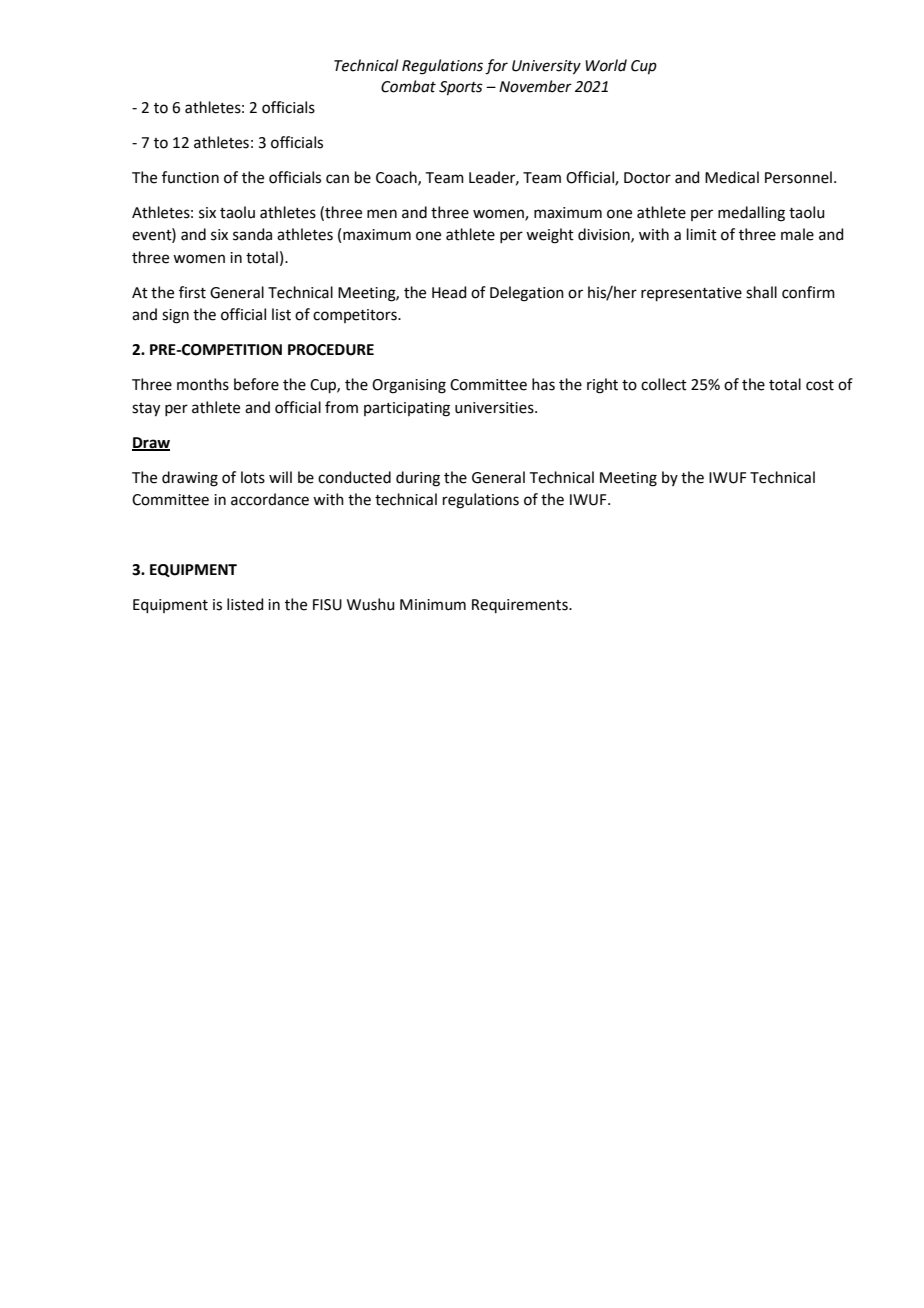 The width and height of the document is (924, 1308). What do you see at coordinates (461, 88) in the document?
I see `Sports` at bounding box center [461, 88].
